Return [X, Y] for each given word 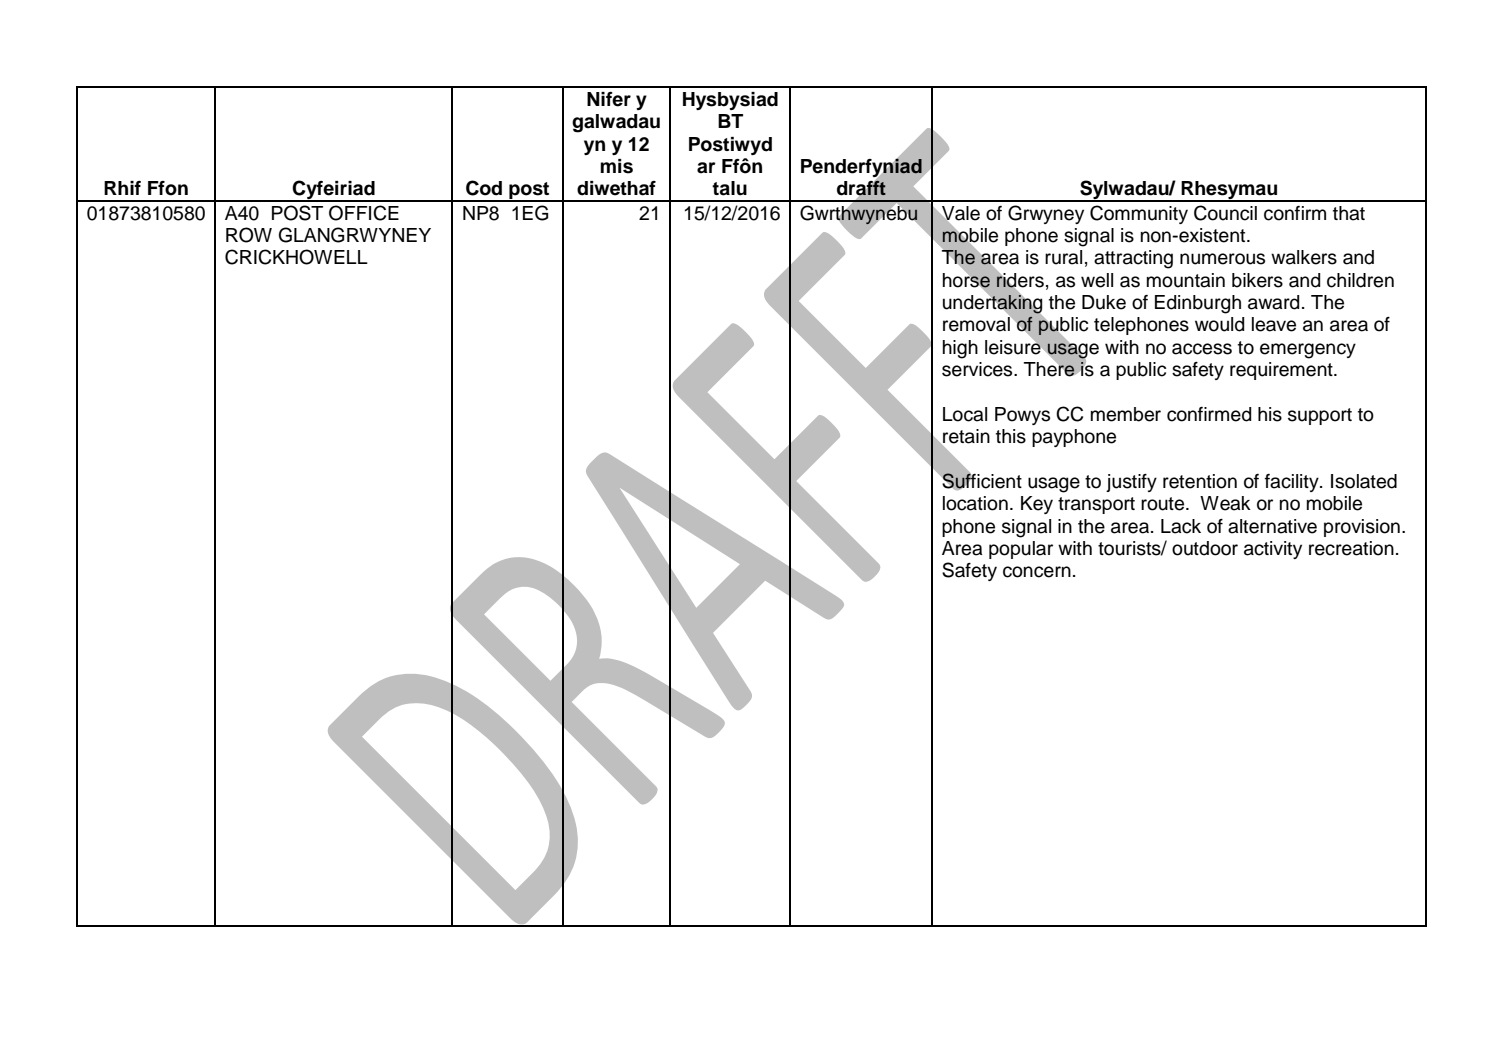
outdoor [1205, 548]
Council [1225, 213]
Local [965, 414]
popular [1021, 550]
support [1320, 416]
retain [965, 437]
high [960, 349]
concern [1037, 572]
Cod [484, 188]
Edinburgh [1198, 304]
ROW [249, 235]
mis [616, 166]
